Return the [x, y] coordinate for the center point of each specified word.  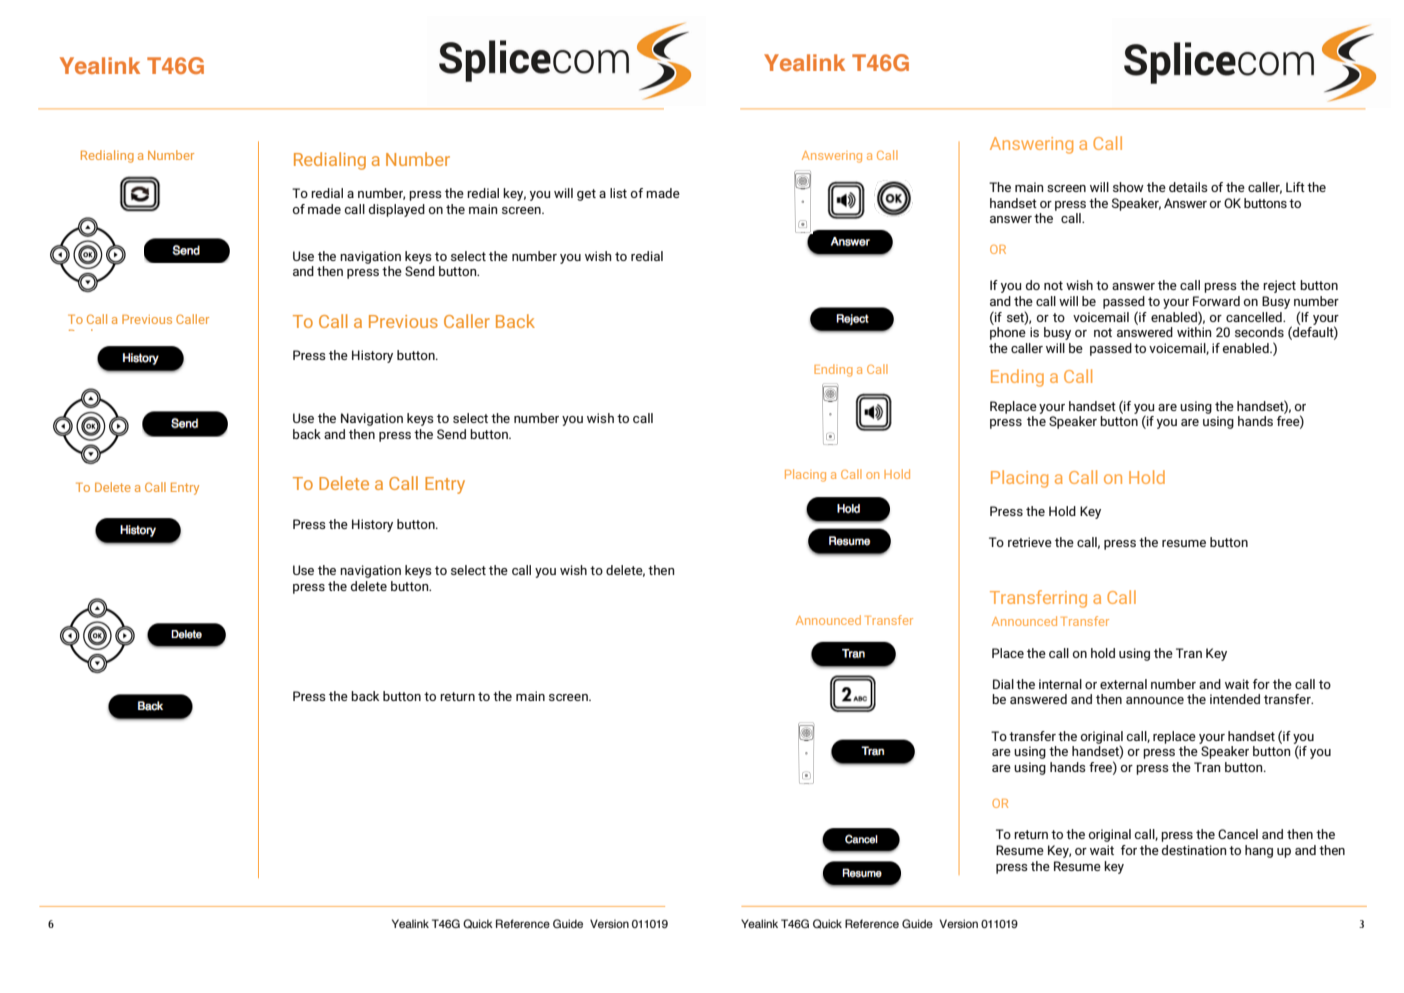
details [1188, 187]
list [618, 193]
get [586, 195]
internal [1060, 684]
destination [1194, 850]
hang [1259, 851]
